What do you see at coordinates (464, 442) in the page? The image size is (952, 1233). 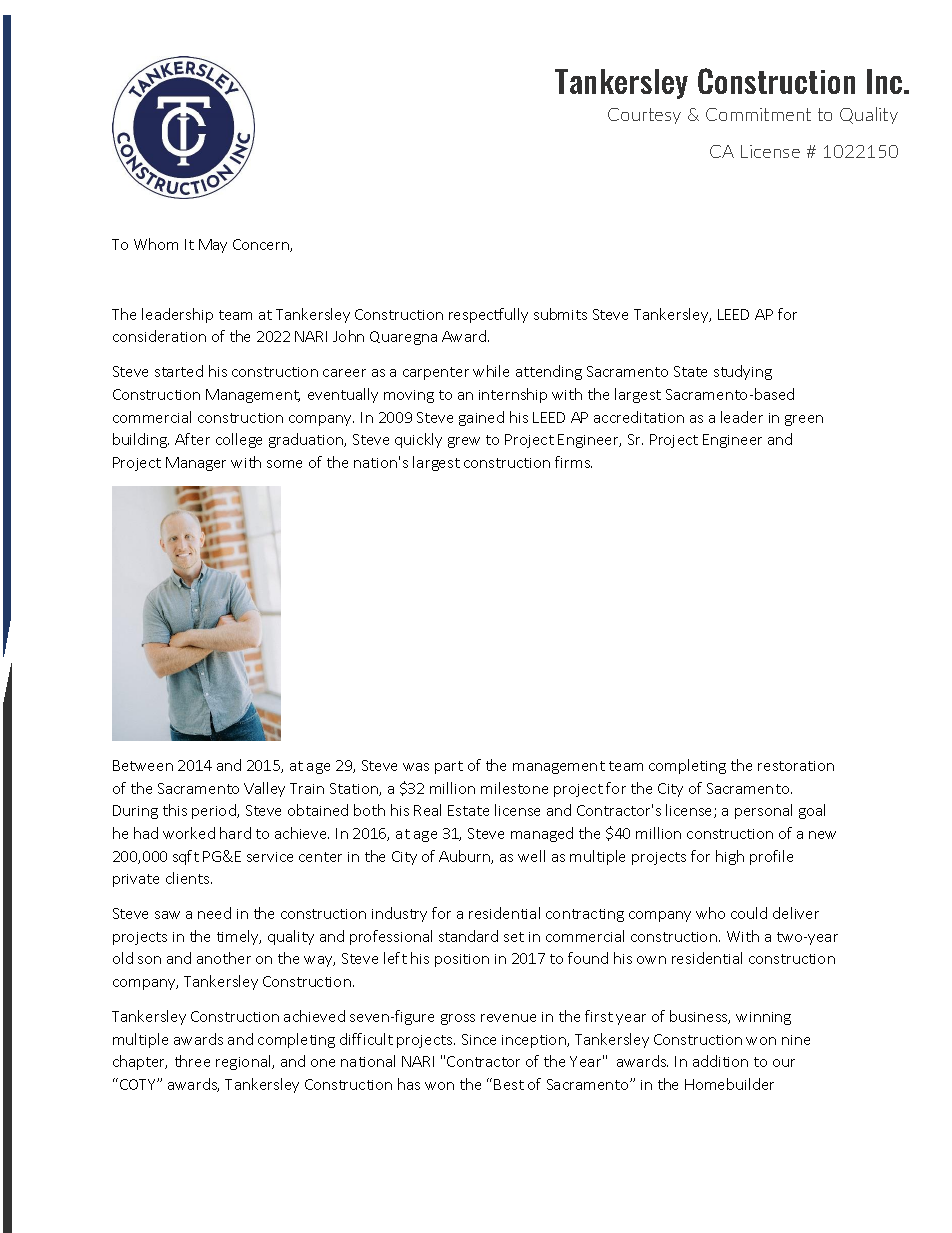 I see `grew` at bounding box center [464, 442].
